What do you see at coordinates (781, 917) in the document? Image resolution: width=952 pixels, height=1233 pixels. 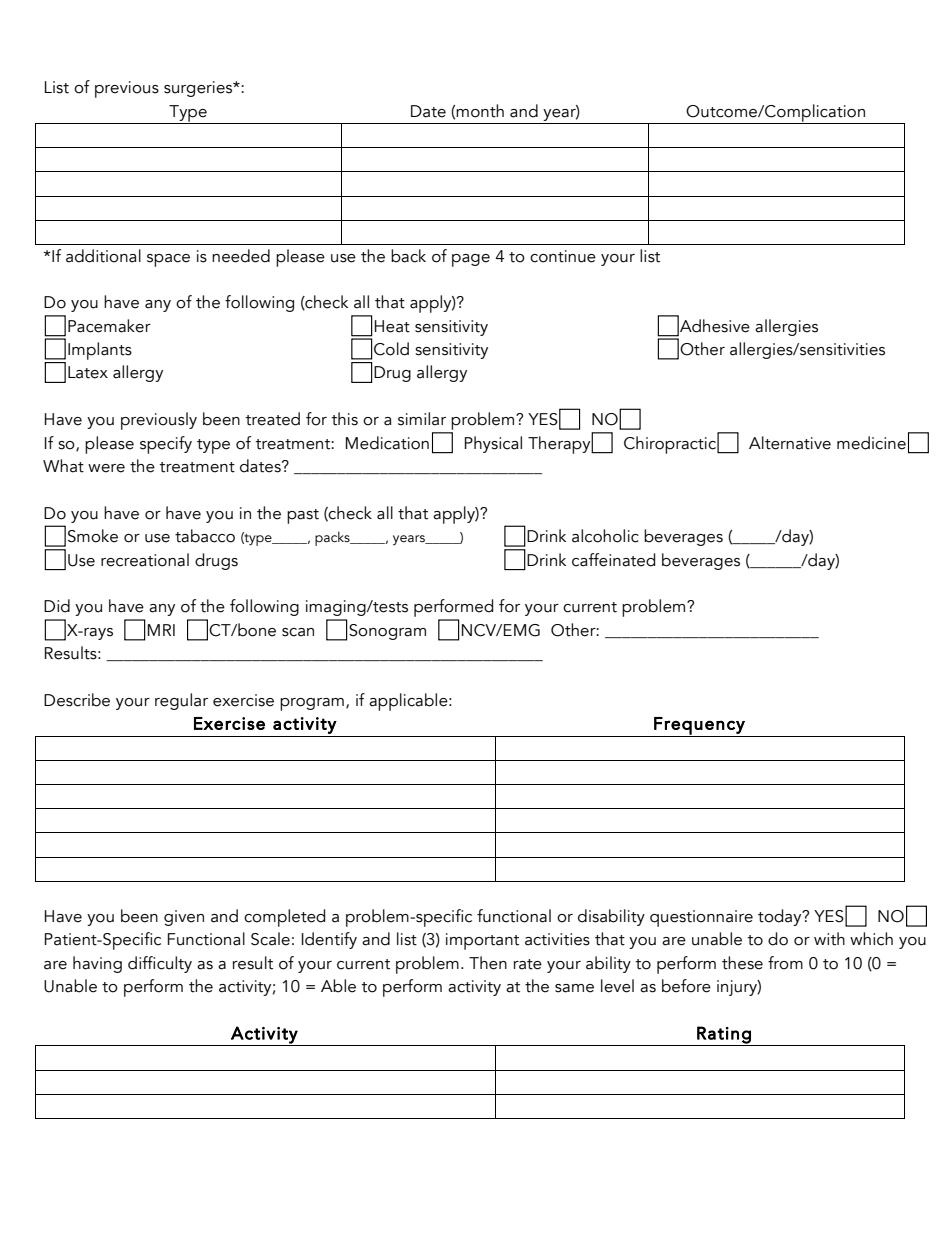 I see `today` at bounding box center [781, 917].
